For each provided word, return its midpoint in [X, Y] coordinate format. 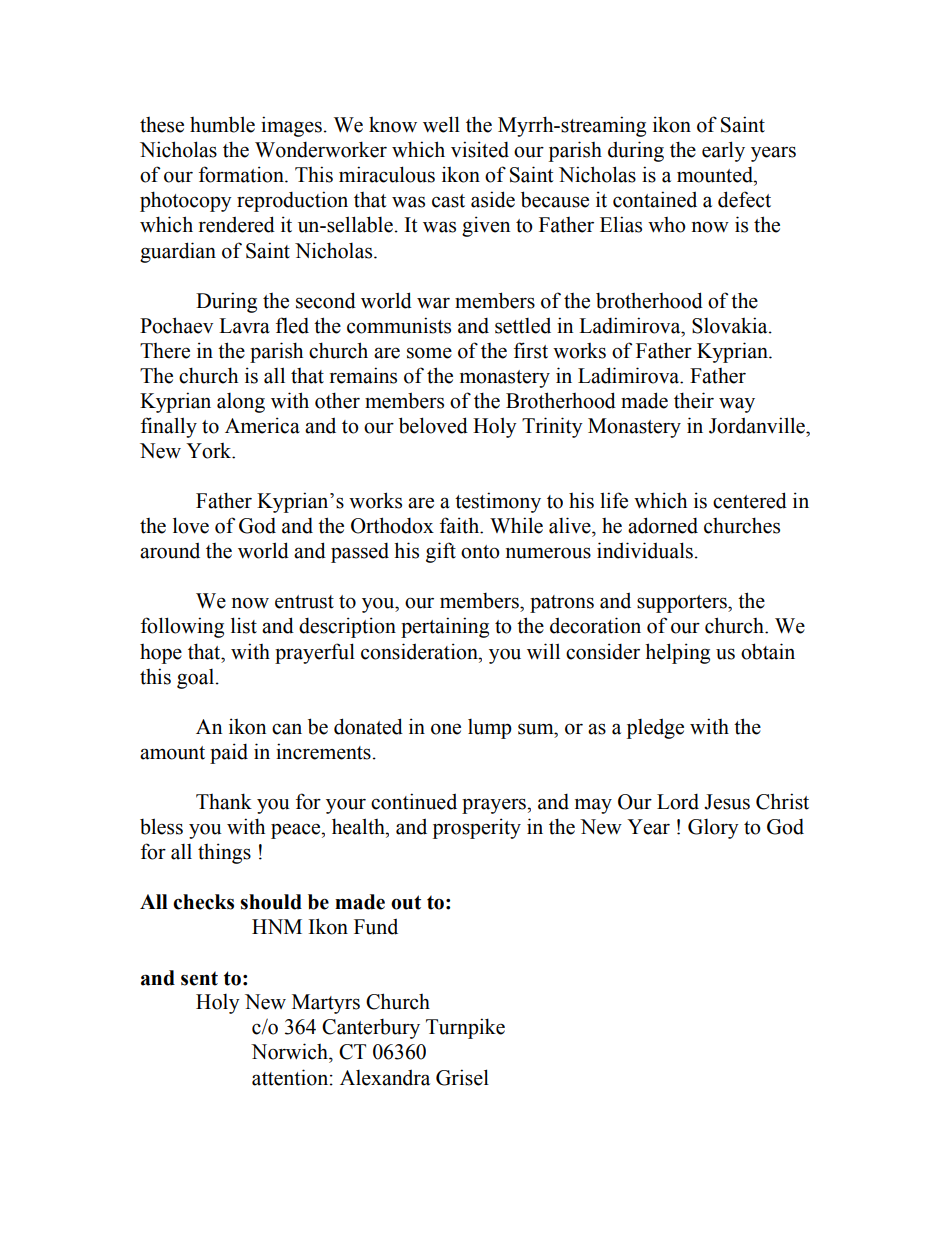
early [723, 151]
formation [242, 174]
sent [199, 978]
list [244, 625]
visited [480, 149]
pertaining [445, 627]
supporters [683, 604]
